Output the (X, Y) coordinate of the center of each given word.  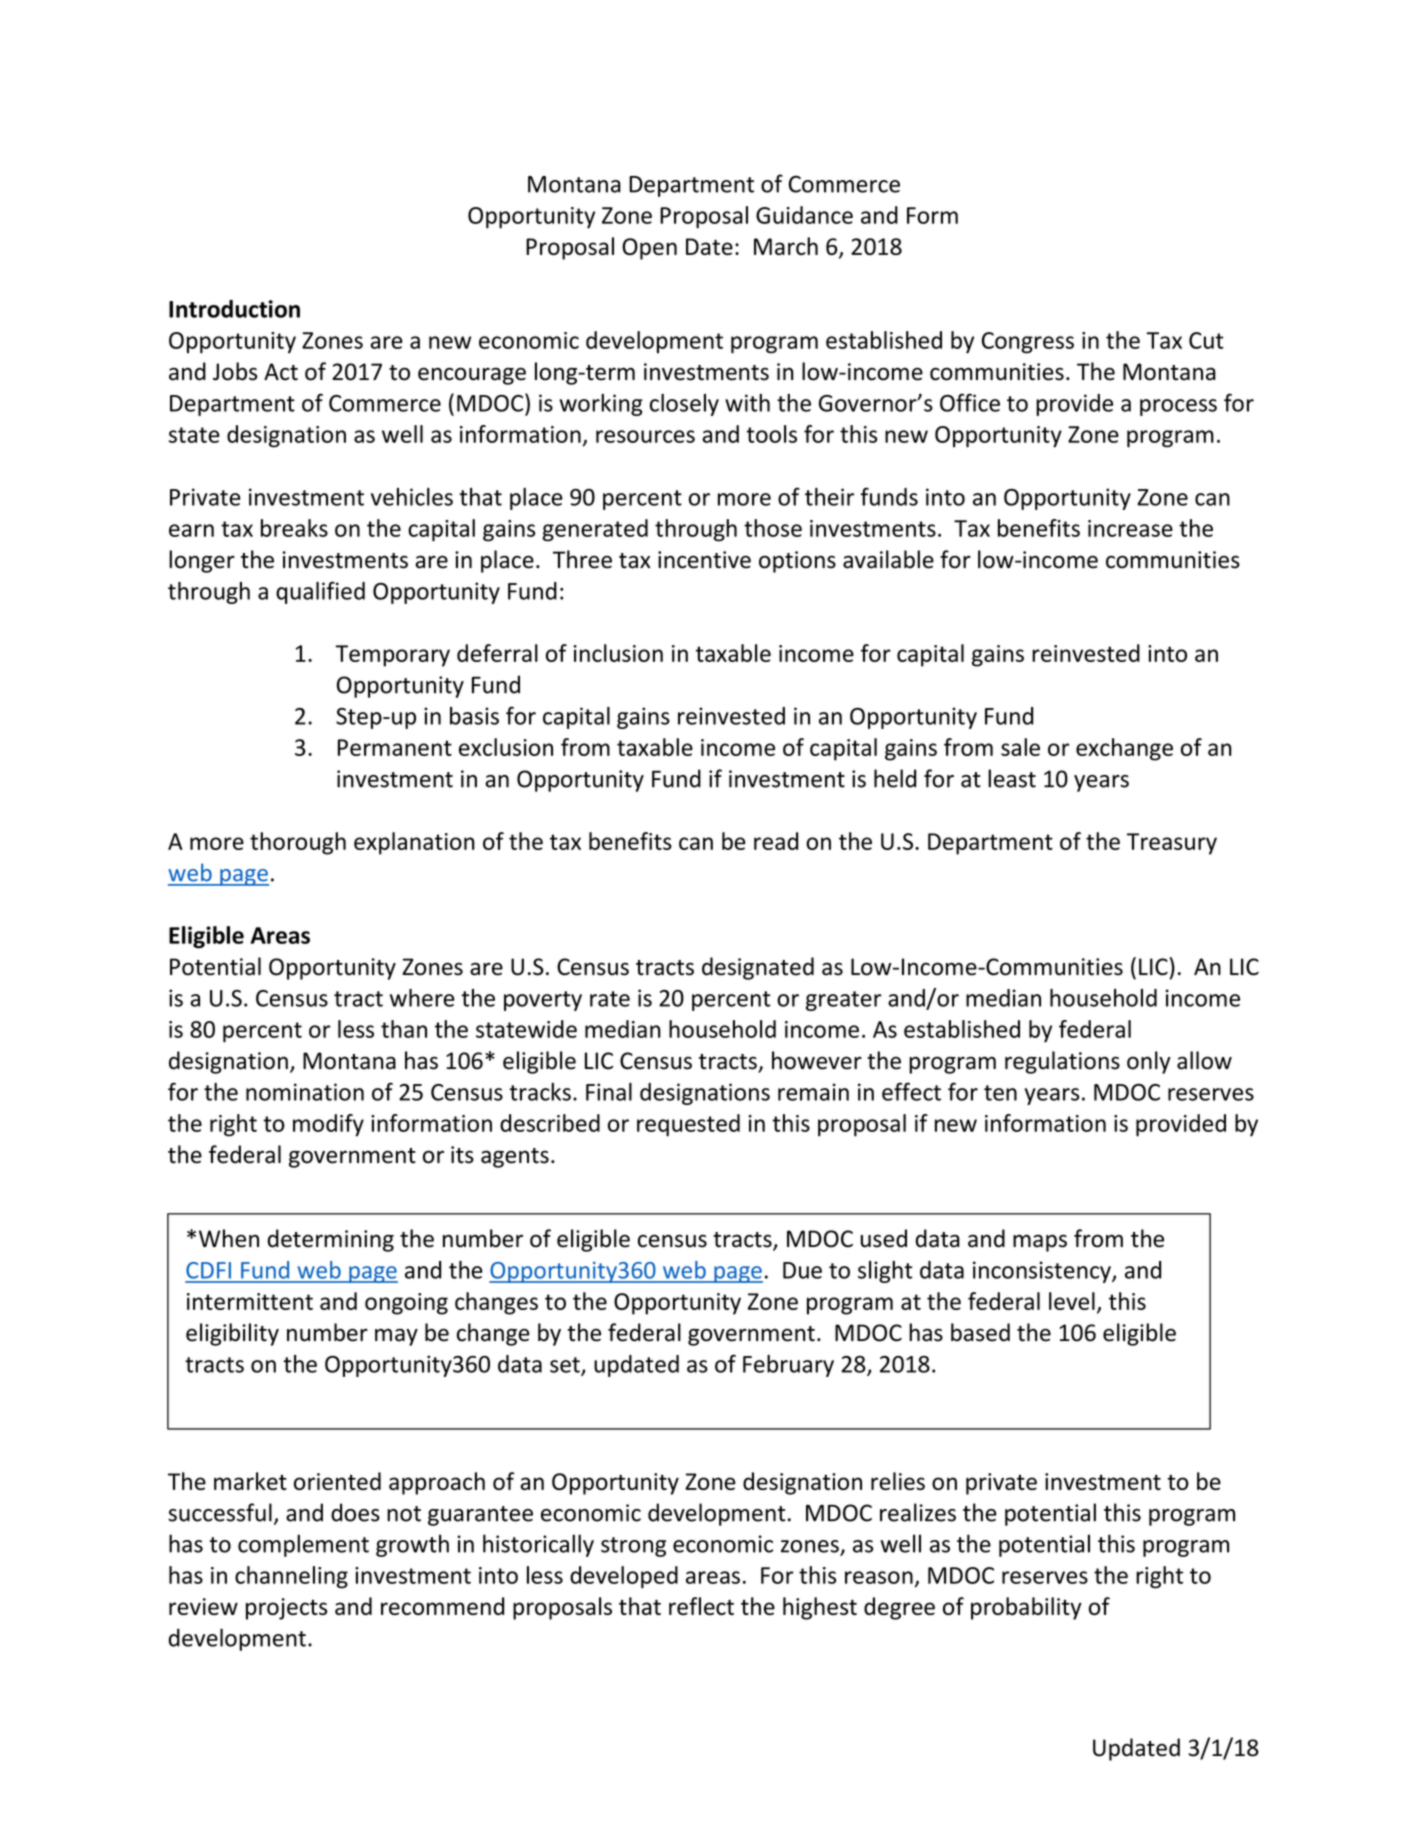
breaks (294, 528)
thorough (298, 843)
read (776, 841)
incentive (704, 560)
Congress (1028, 343)
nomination (305, 1092)
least (1012, 778)
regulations (1062, 1062)
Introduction (234, 309)
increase (1130, 528)
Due (802, 1270)
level (1072, 1301)
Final (609, 1092)
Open (649, 249)
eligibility (232, 1334)
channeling (291, 1577)
